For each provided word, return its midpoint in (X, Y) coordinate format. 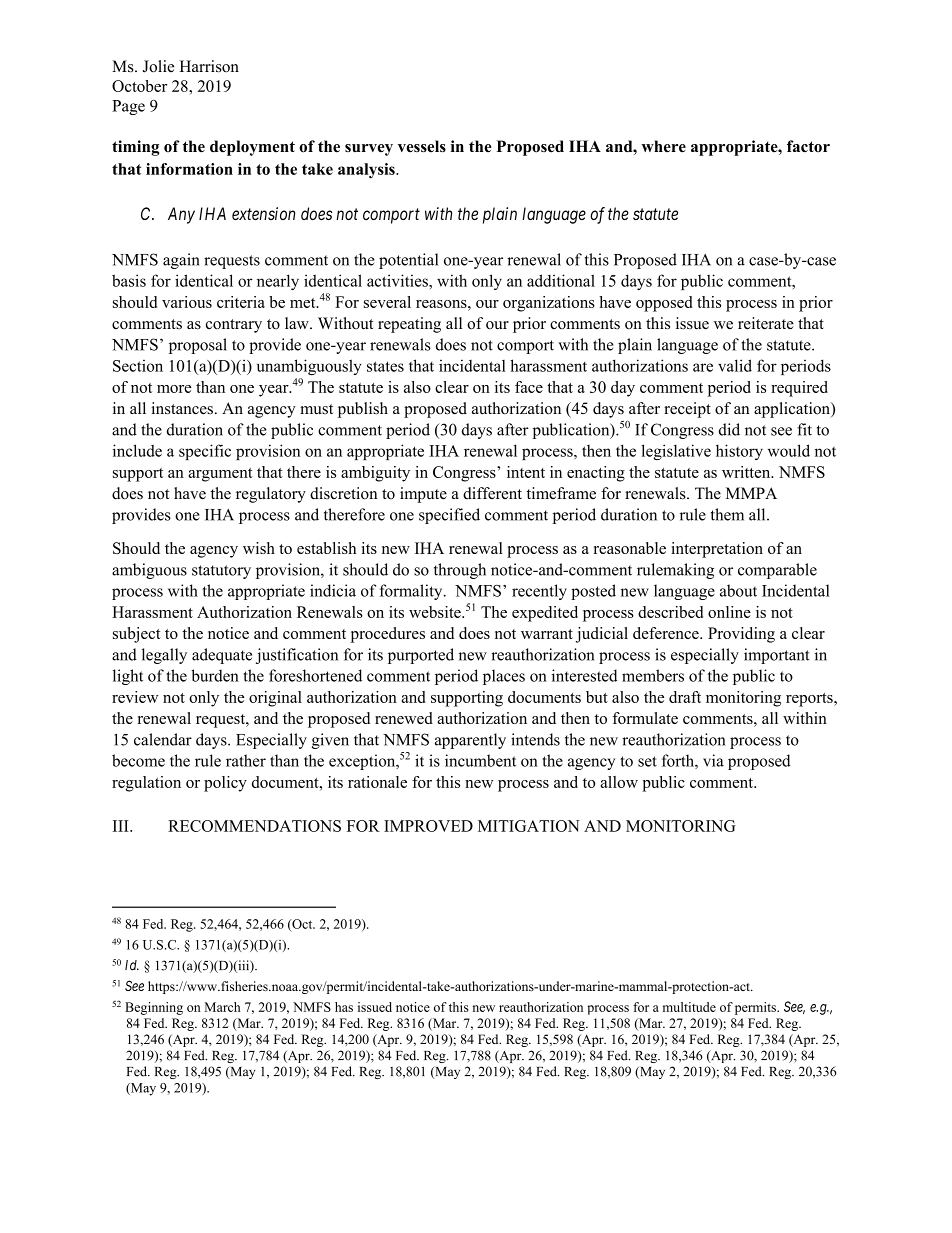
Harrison (209, 66)
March (223, 1007)
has (344, 1007)
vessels (422, 146)
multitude (689, 1007)
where (663, 146)
